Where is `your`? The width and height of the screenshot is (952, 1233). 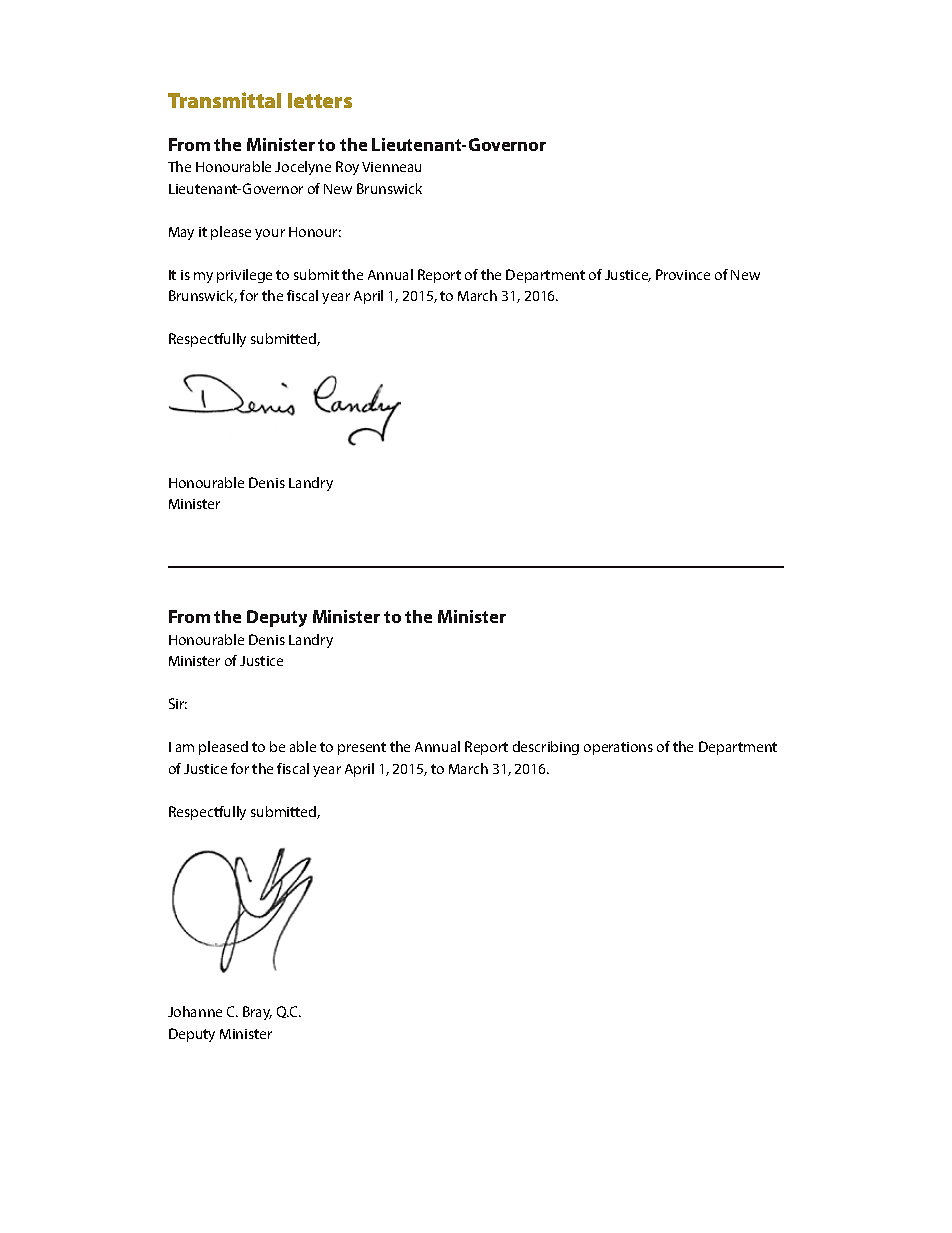
your is located at coordinates (270, 234).
